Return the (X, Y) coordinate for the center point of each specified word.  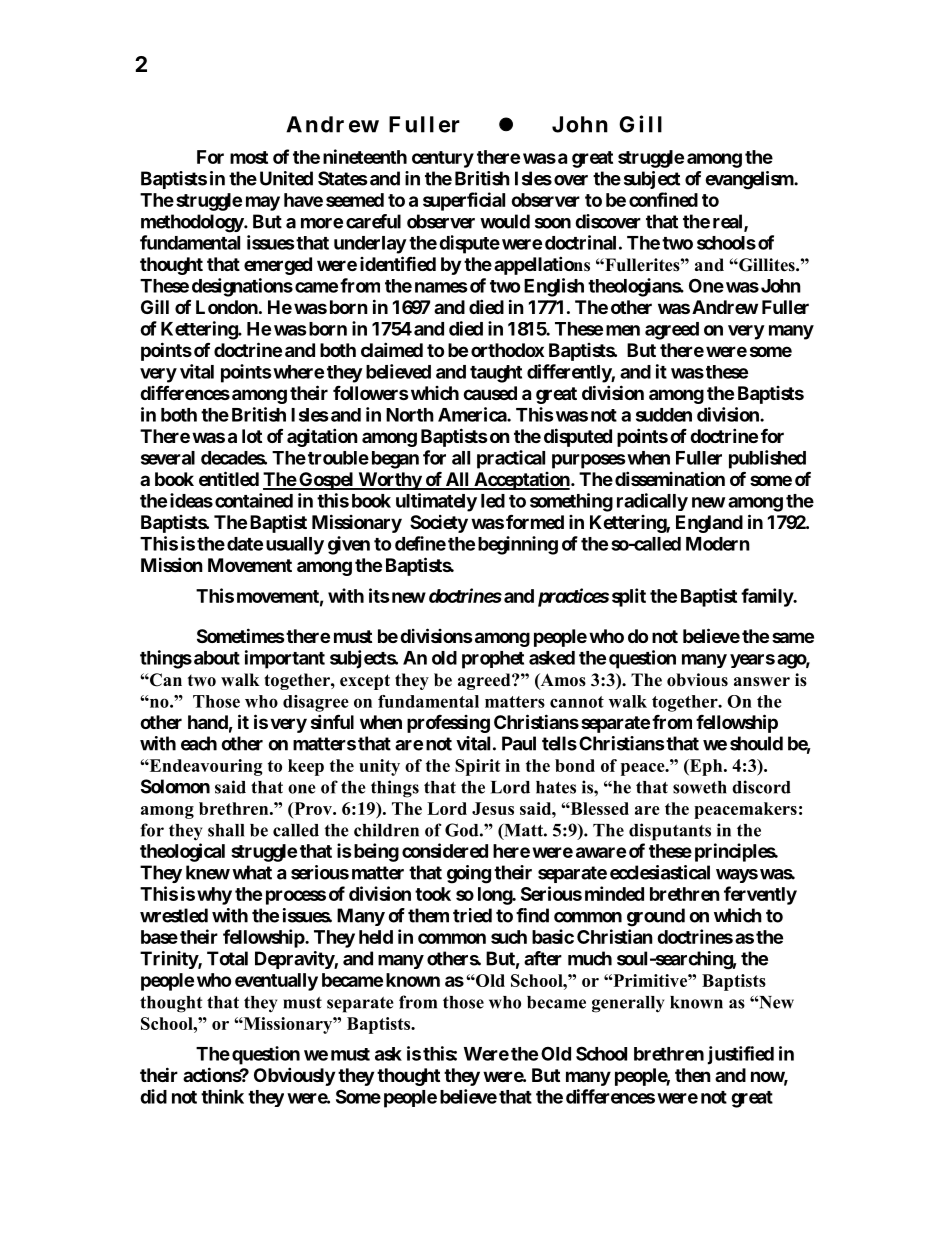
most (249, 157)
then (693, 1075)
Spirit (478, 767)
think (222, 1096)
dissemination (670, 478)
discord (761, 787)
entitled (229, 478)
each (199, 743)
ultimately (436, 502)
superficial (464, 201)
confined (663, 199)
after (543, 958)
